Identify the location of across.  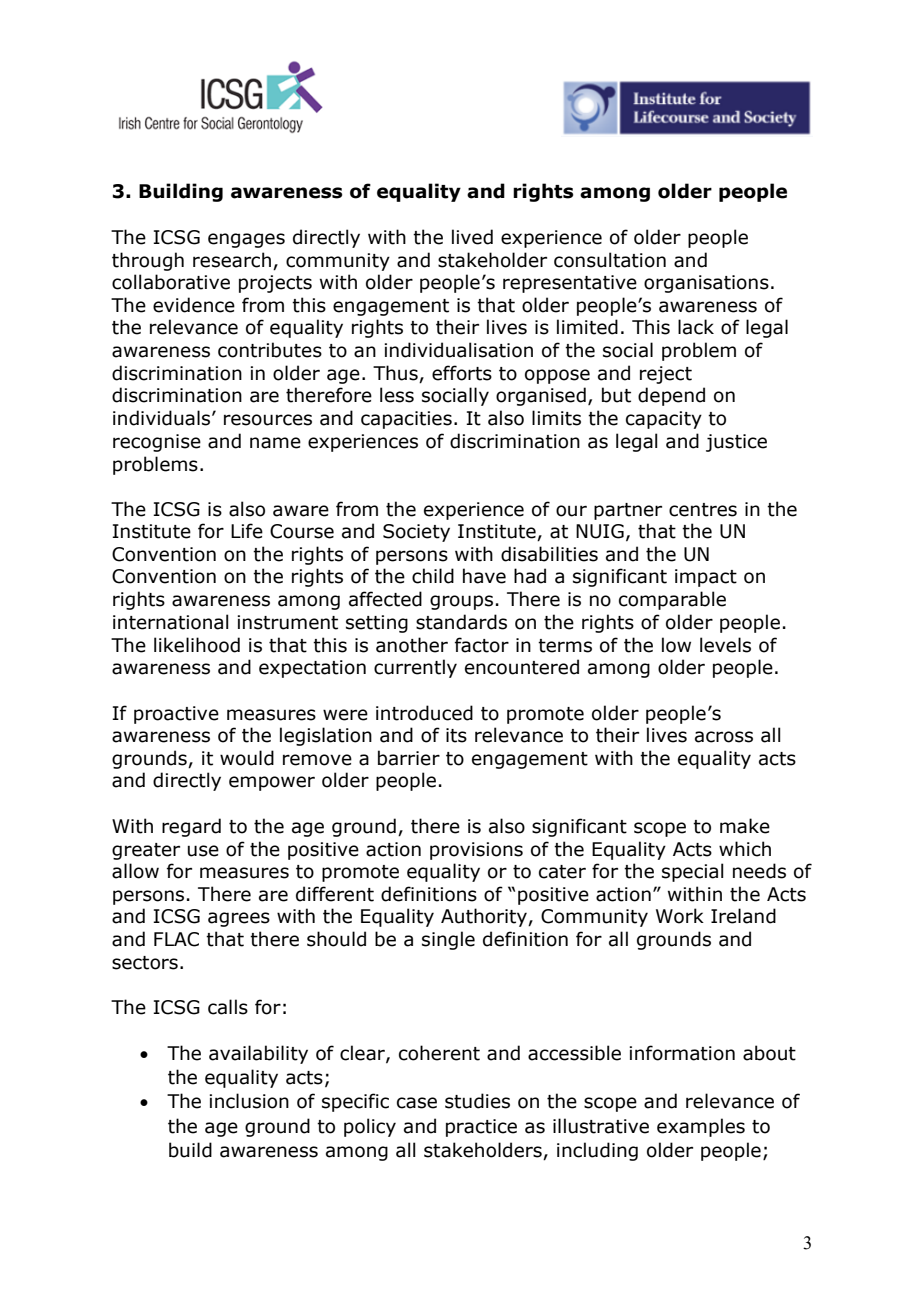
(724, 737).
